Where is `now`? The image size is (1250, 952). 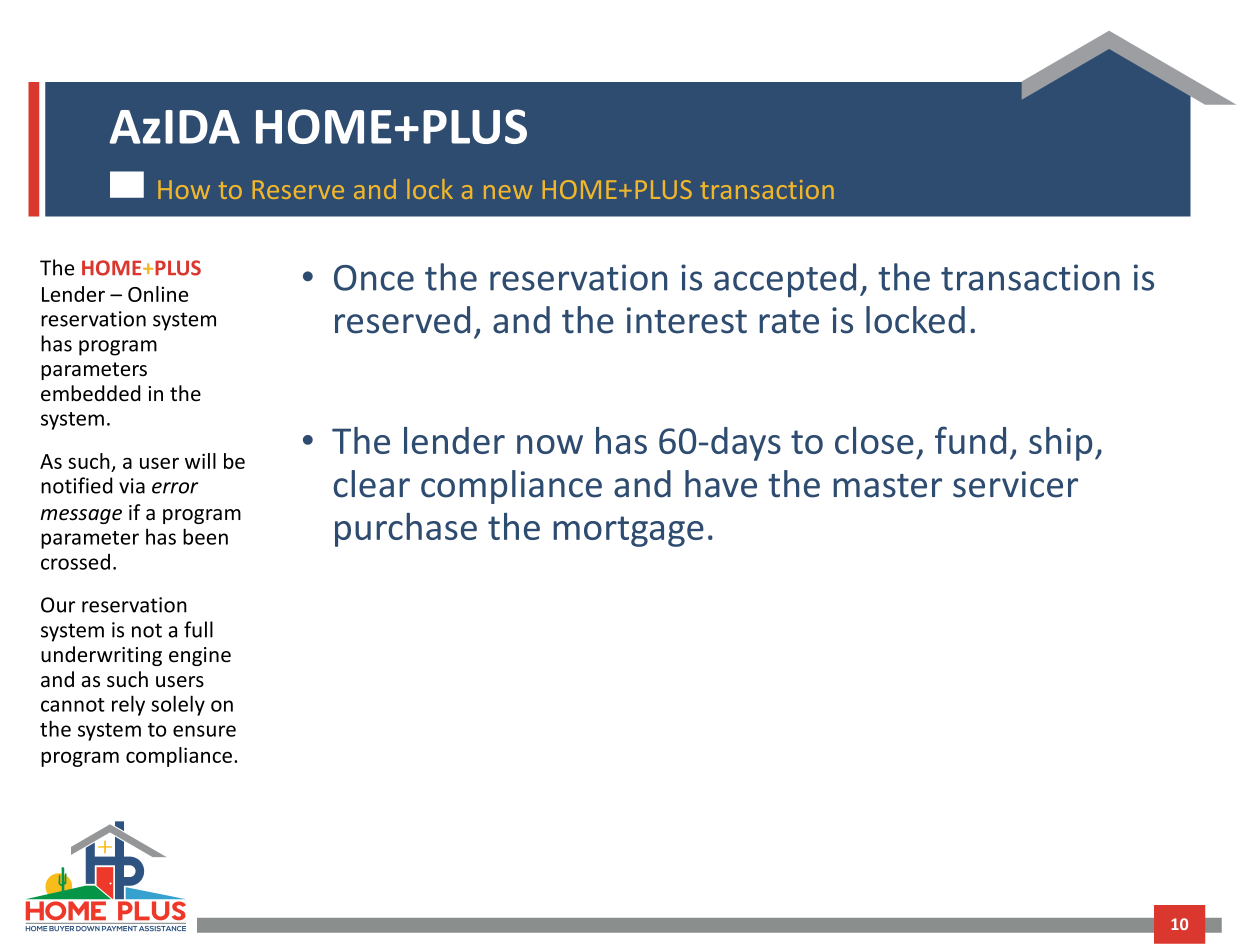
now is located at coordinates (550, 444).
